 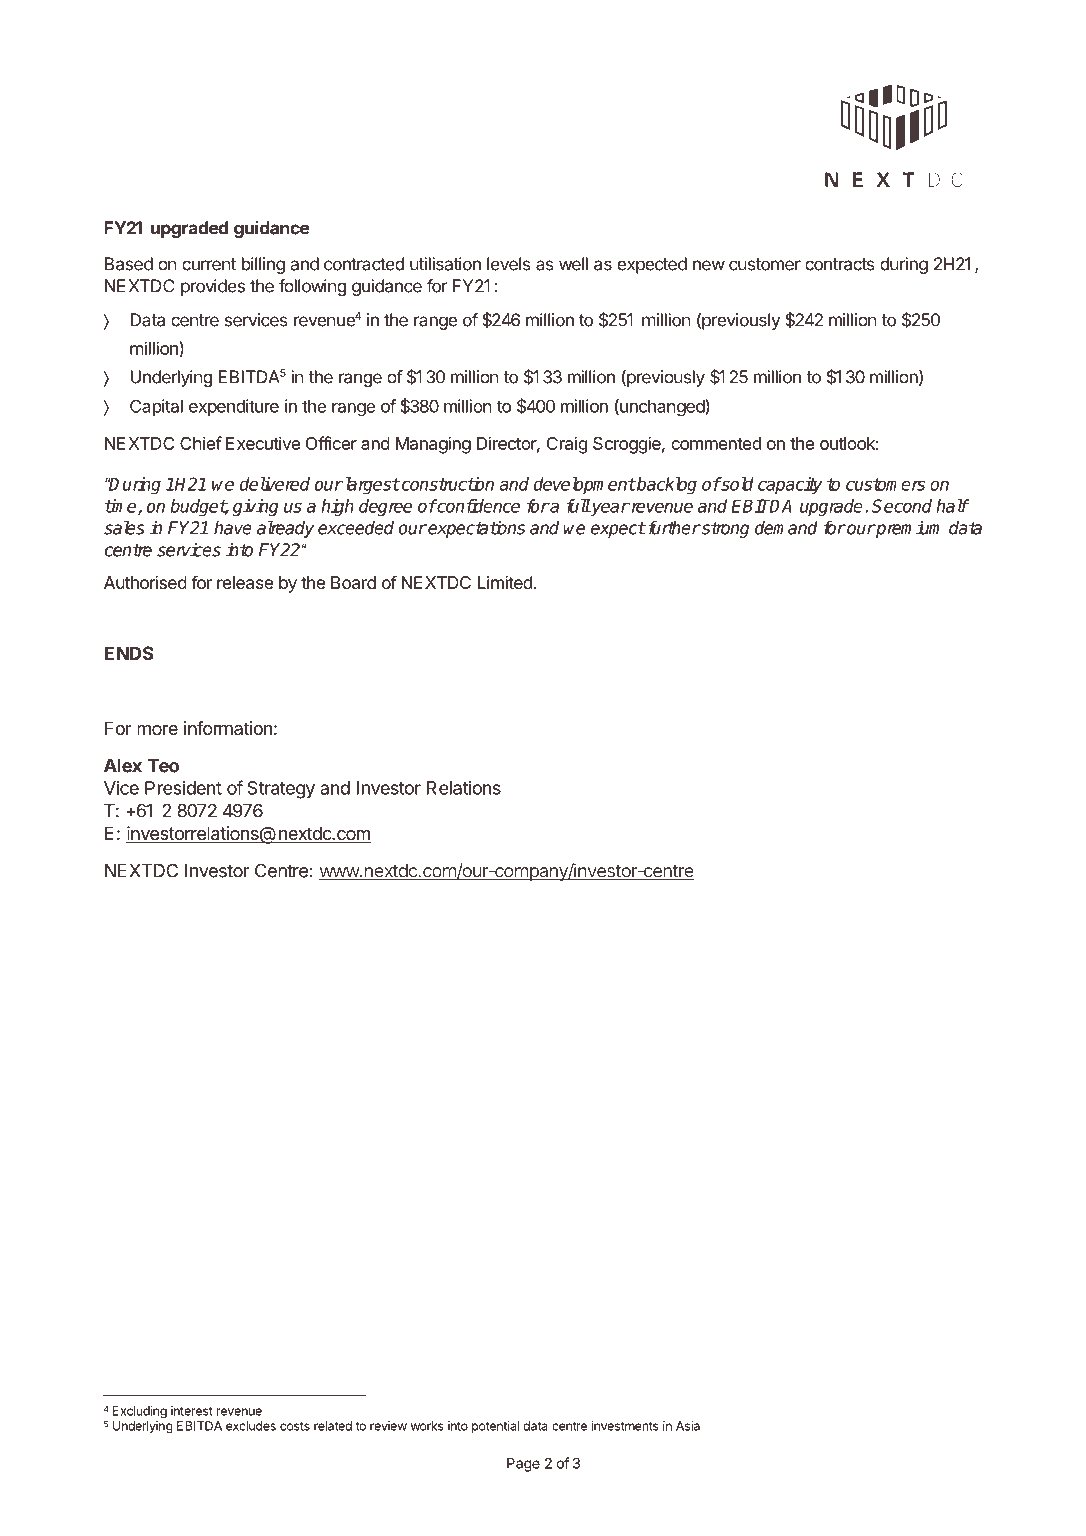 What do you see at coordinates (281, 790) in the image?
I see `Strategy` at bounding box center [281, 790].
